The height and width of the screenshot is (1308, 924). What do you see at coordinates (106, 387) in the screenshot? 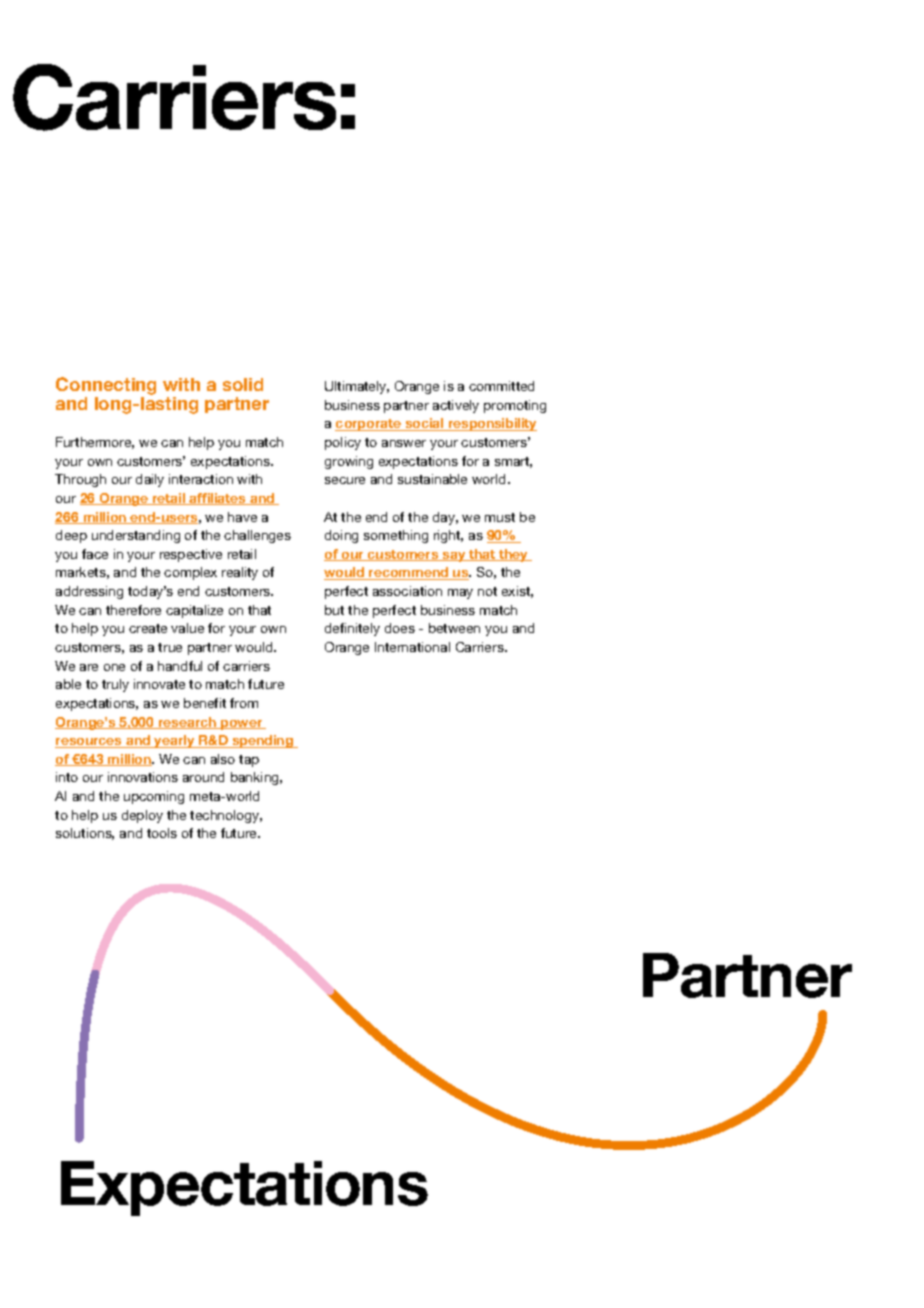
I see `Connecting` at bounding box center [106, 387].
